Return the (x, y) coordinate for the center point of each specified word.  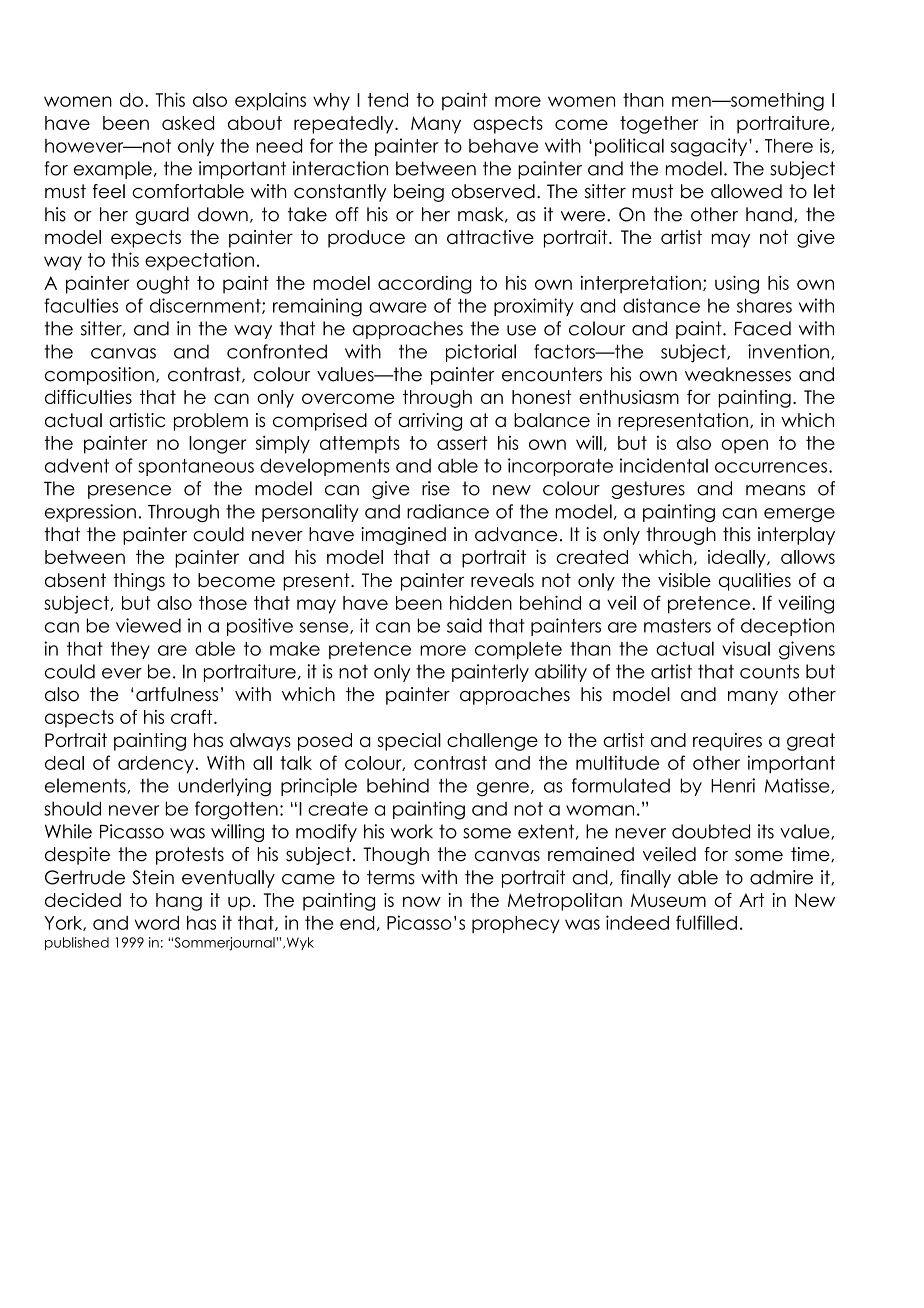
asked (188, 123)
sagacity (710, 147)
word (157, 923)
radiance (448, 511)
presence (129, 492)
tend (388, 100)
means (775, 490)
